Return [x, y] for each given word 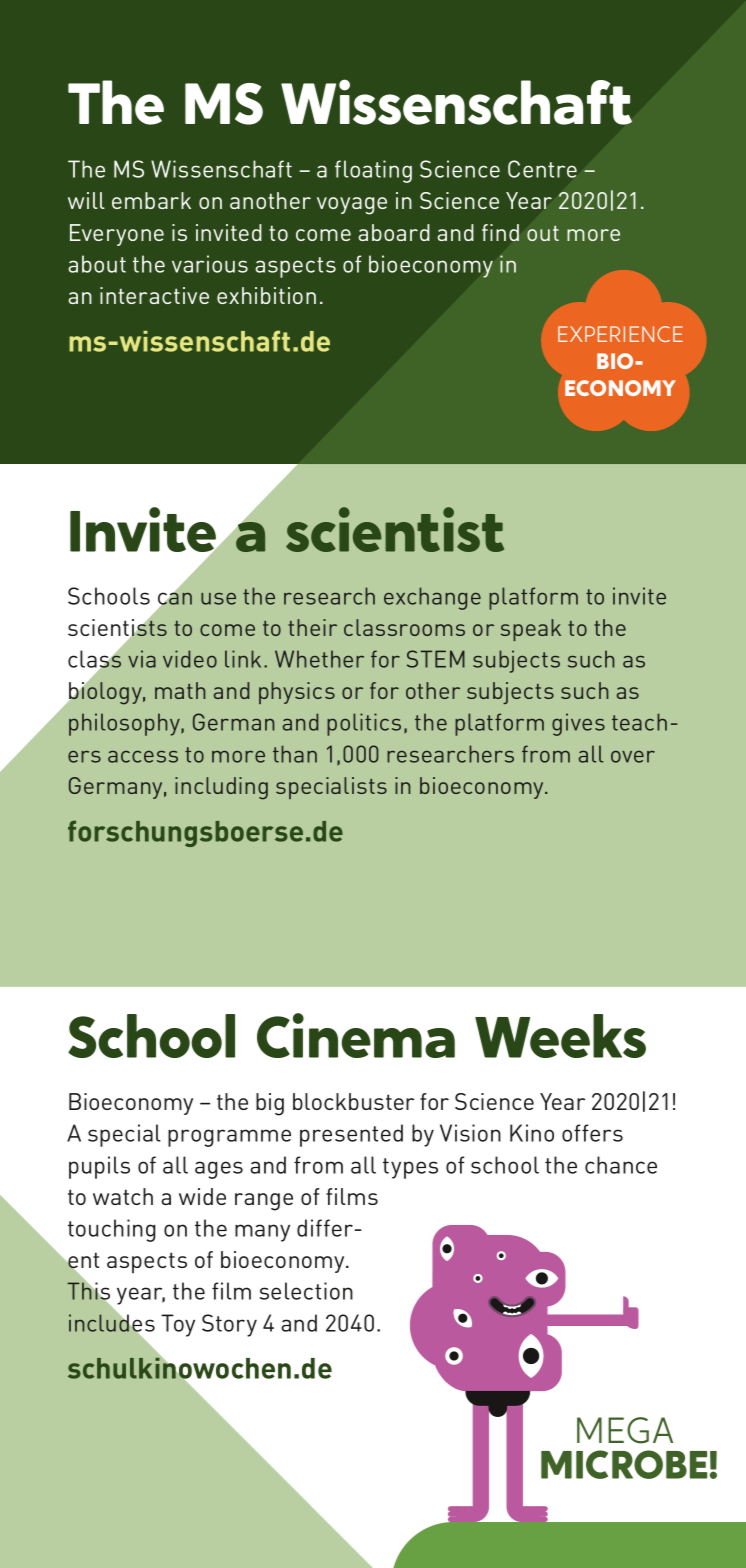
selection [306, 1291]
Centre [542, 169]
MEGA [625, 1430]
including [221, 788]
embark [151, 200]
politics [364, 724]
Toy [178, 1325]
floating [373, 171]
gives [578, 724]
